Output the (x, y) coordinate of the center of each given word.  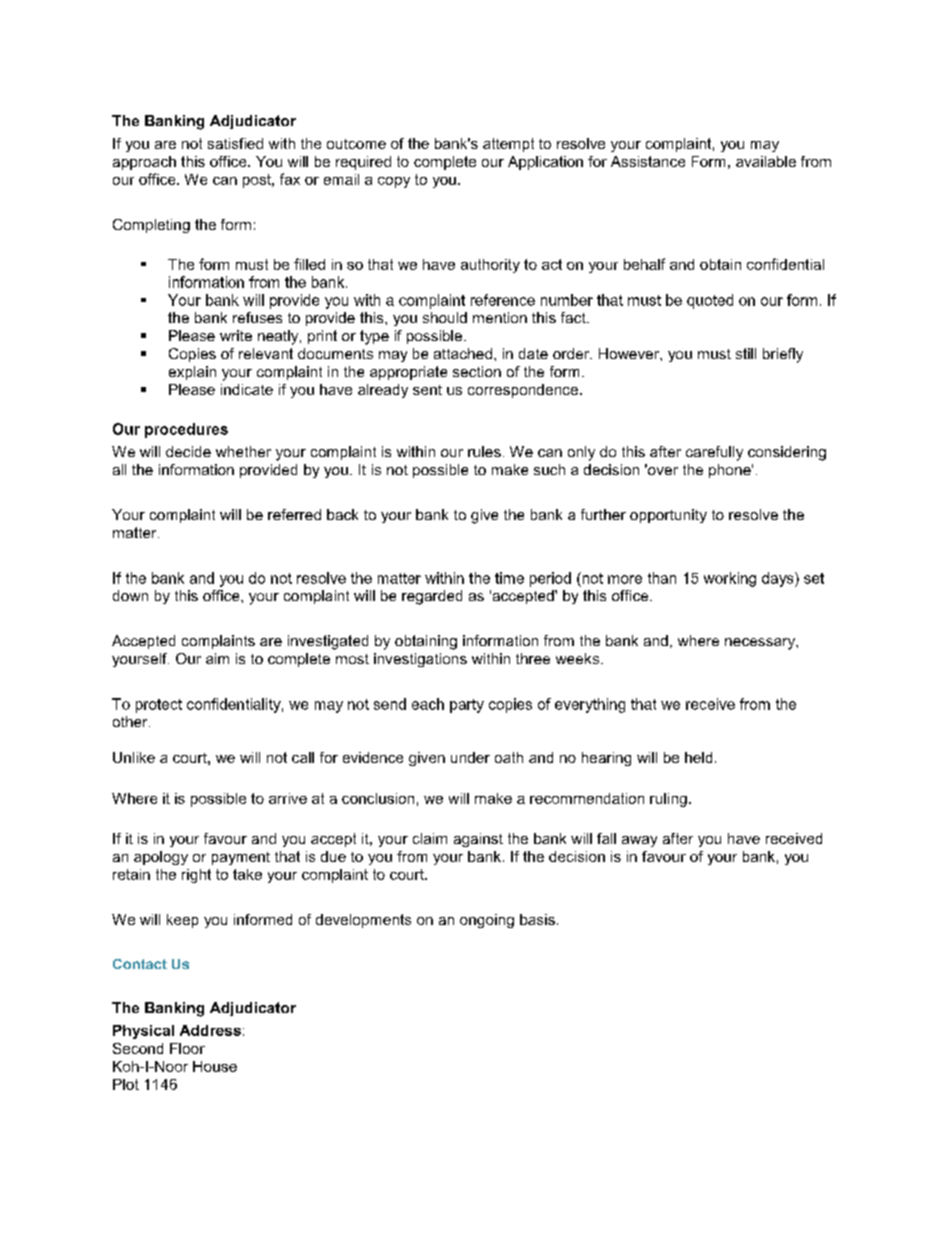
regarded (432, 597)
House (215, 1066)
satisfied (235, 143)
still (746, 353)
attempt (508, 145)
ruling (668, 800)
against (478, 840)
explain (192, 373)
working (730, 579)
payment (241, 858)
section (477, 371)
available (766, 161)
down (130, 595)
